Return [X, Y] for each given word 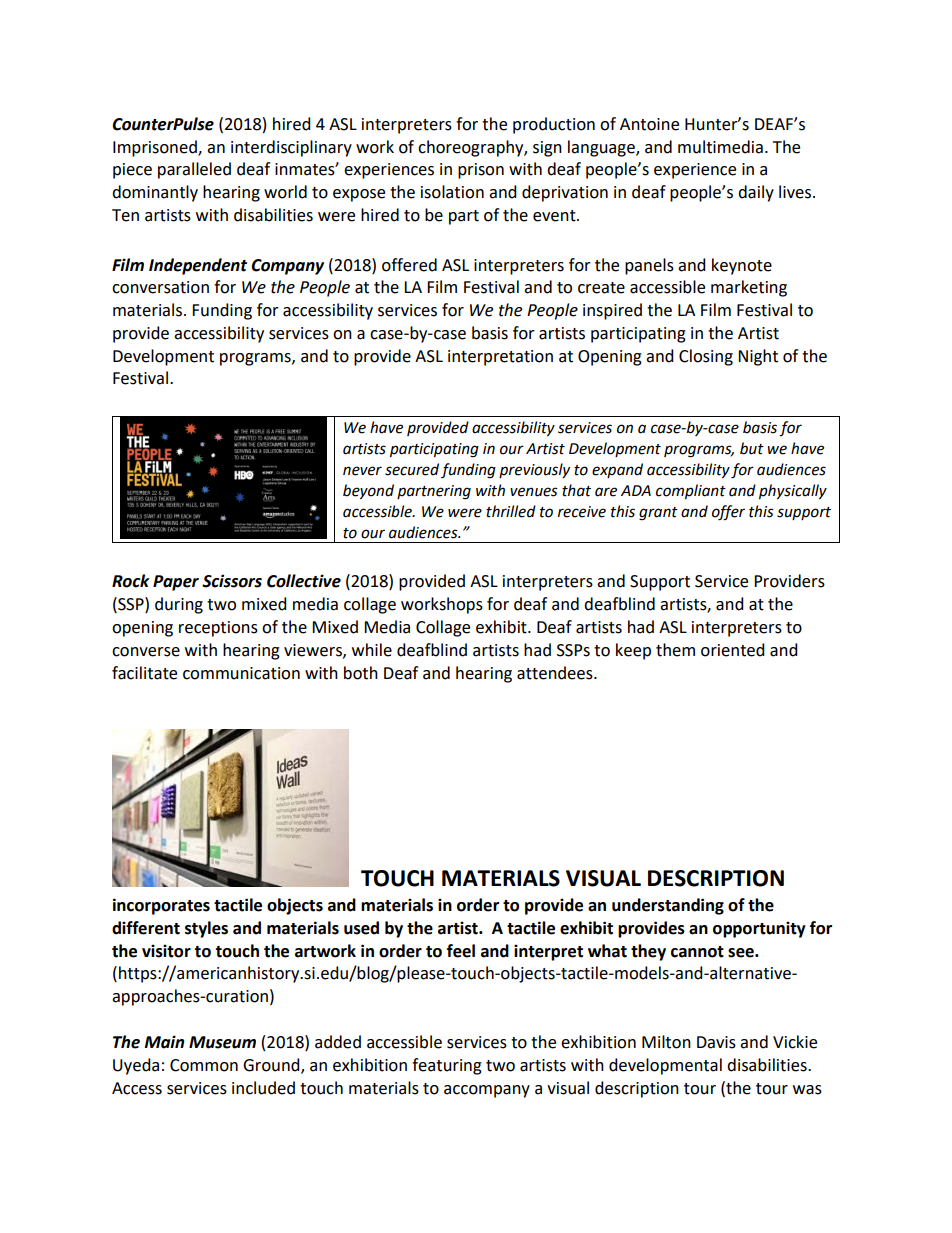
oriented [733, 650]
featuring [447, 1066]
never [362, 471]
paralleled [194, 170]
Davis [716, 1042]
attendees [556, 673]
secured [412, 469]
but [752, 448]
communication [241, 673]
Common [204, 1065]
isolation [452, 192]
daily [756, 193]
